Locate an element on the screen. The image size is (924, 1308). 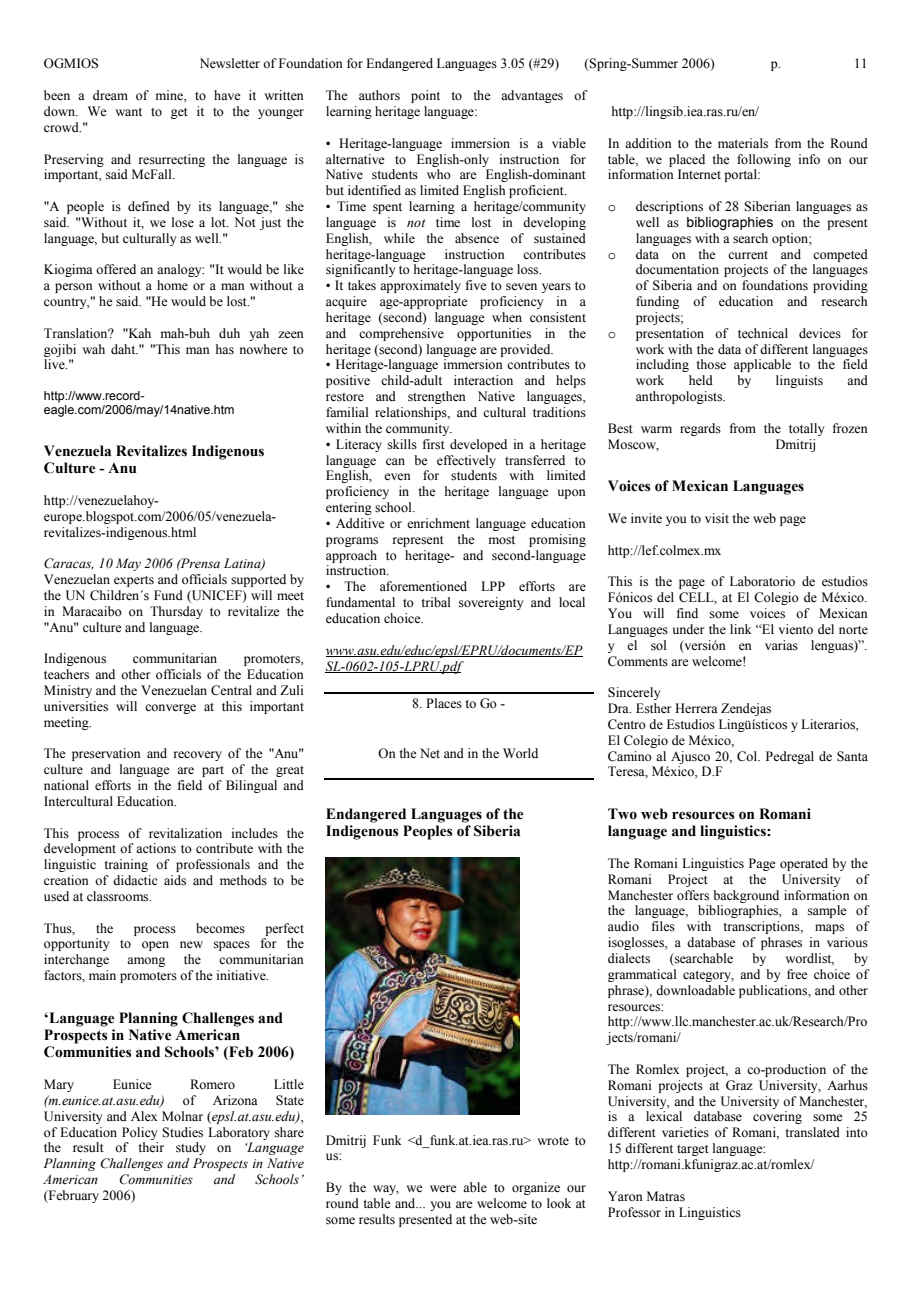
audio is located at coordinates (623, 926).
